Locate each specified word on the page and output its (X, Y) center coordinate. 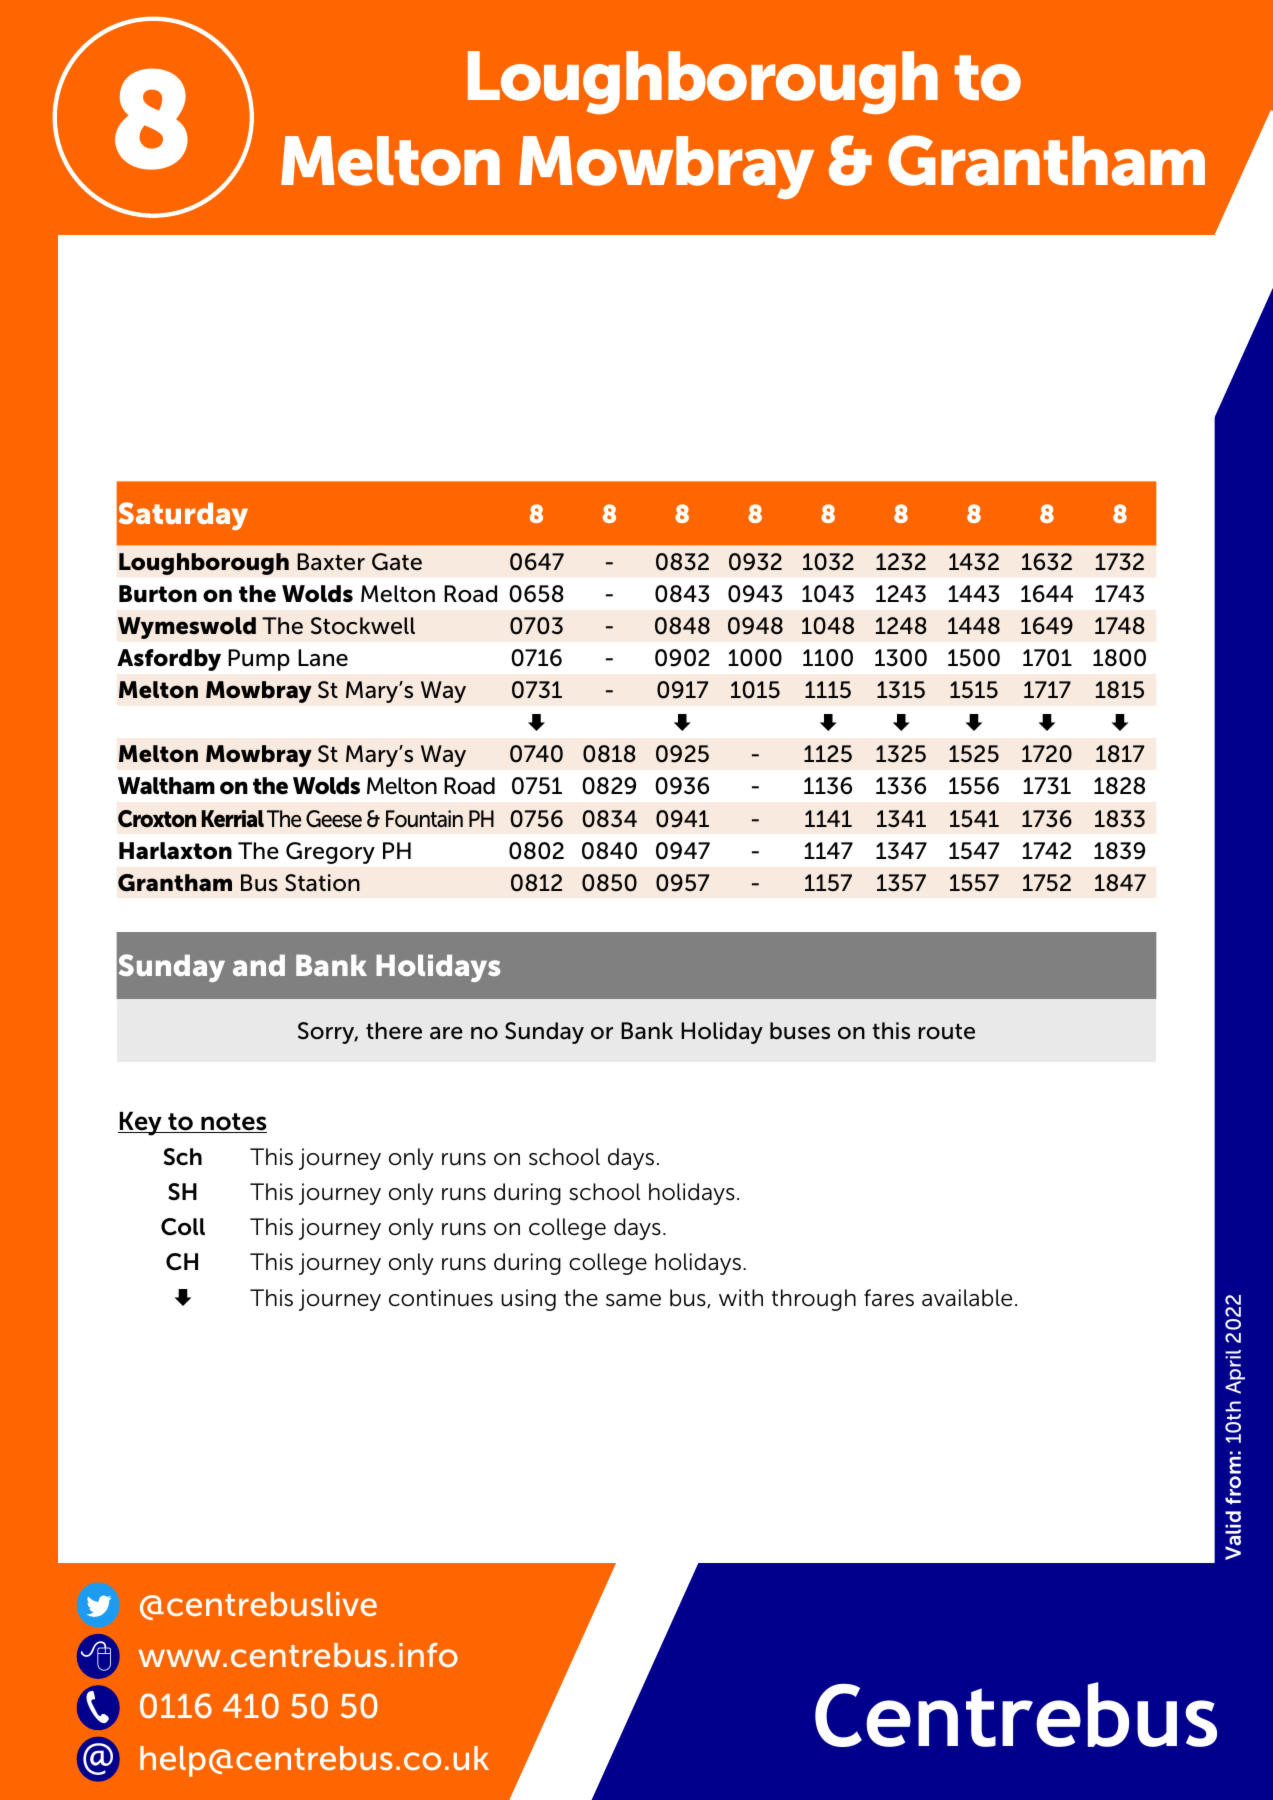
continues (441, 1298)
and (259, 965)
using (528, 1300)
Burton (158, 594)
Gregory (330, 853)
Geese (334, 819)
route (947, 1032)
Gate (397, 562)
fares (889, 1298)
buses (800, 1031)
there (394, 1031)
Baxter (331, 562)
